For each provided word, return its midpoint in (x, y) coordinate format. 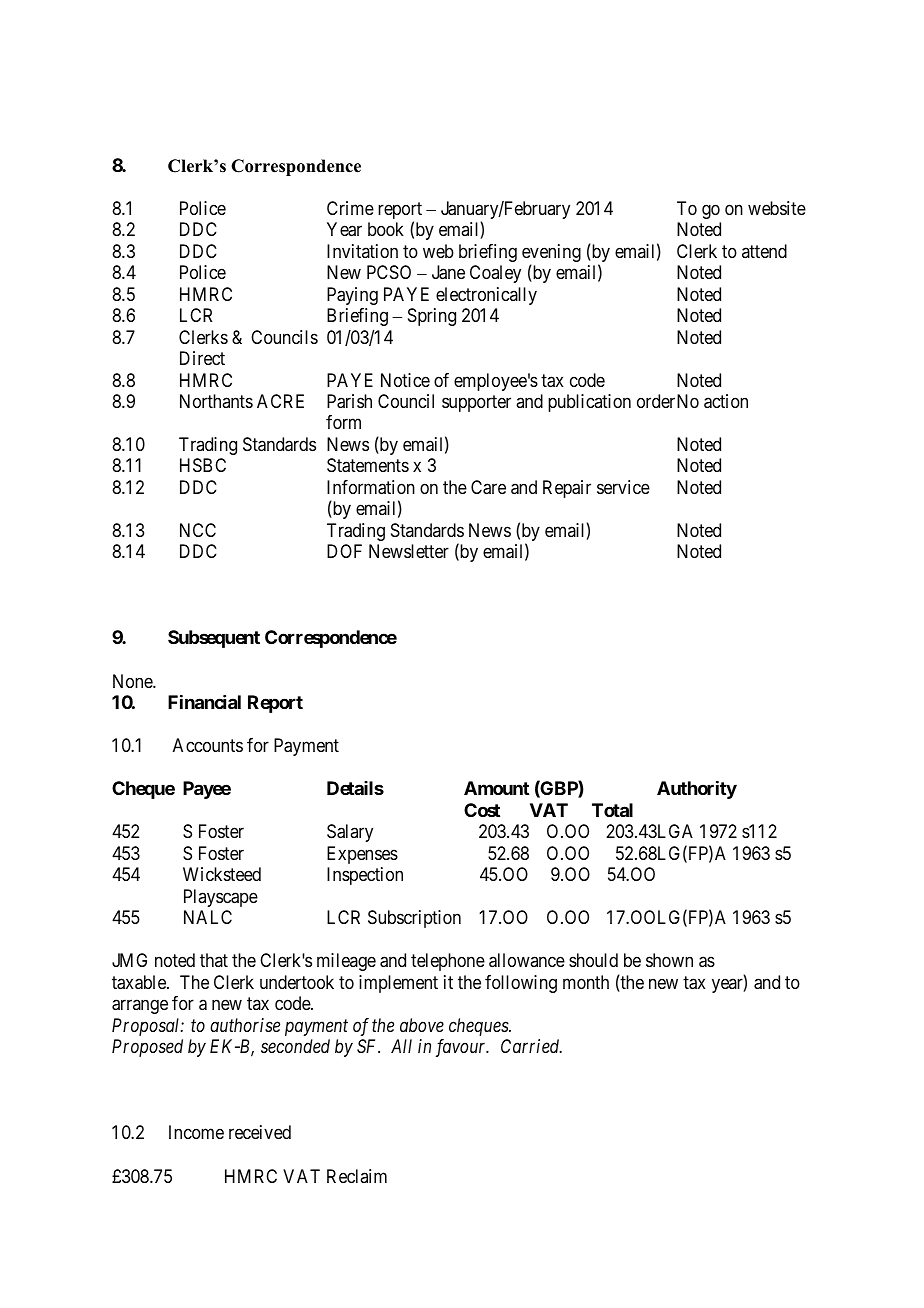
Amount (496, 788)
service (623, 487)
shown (669, 960)
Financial (204, 702)
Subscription (414, 919)
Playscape (221, 898)
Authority (697, 790)
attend (764, 251)
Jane (448, 272)
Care (488, 487)
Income (196, 1132)
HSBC (203, 465)
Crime (350, 208)
